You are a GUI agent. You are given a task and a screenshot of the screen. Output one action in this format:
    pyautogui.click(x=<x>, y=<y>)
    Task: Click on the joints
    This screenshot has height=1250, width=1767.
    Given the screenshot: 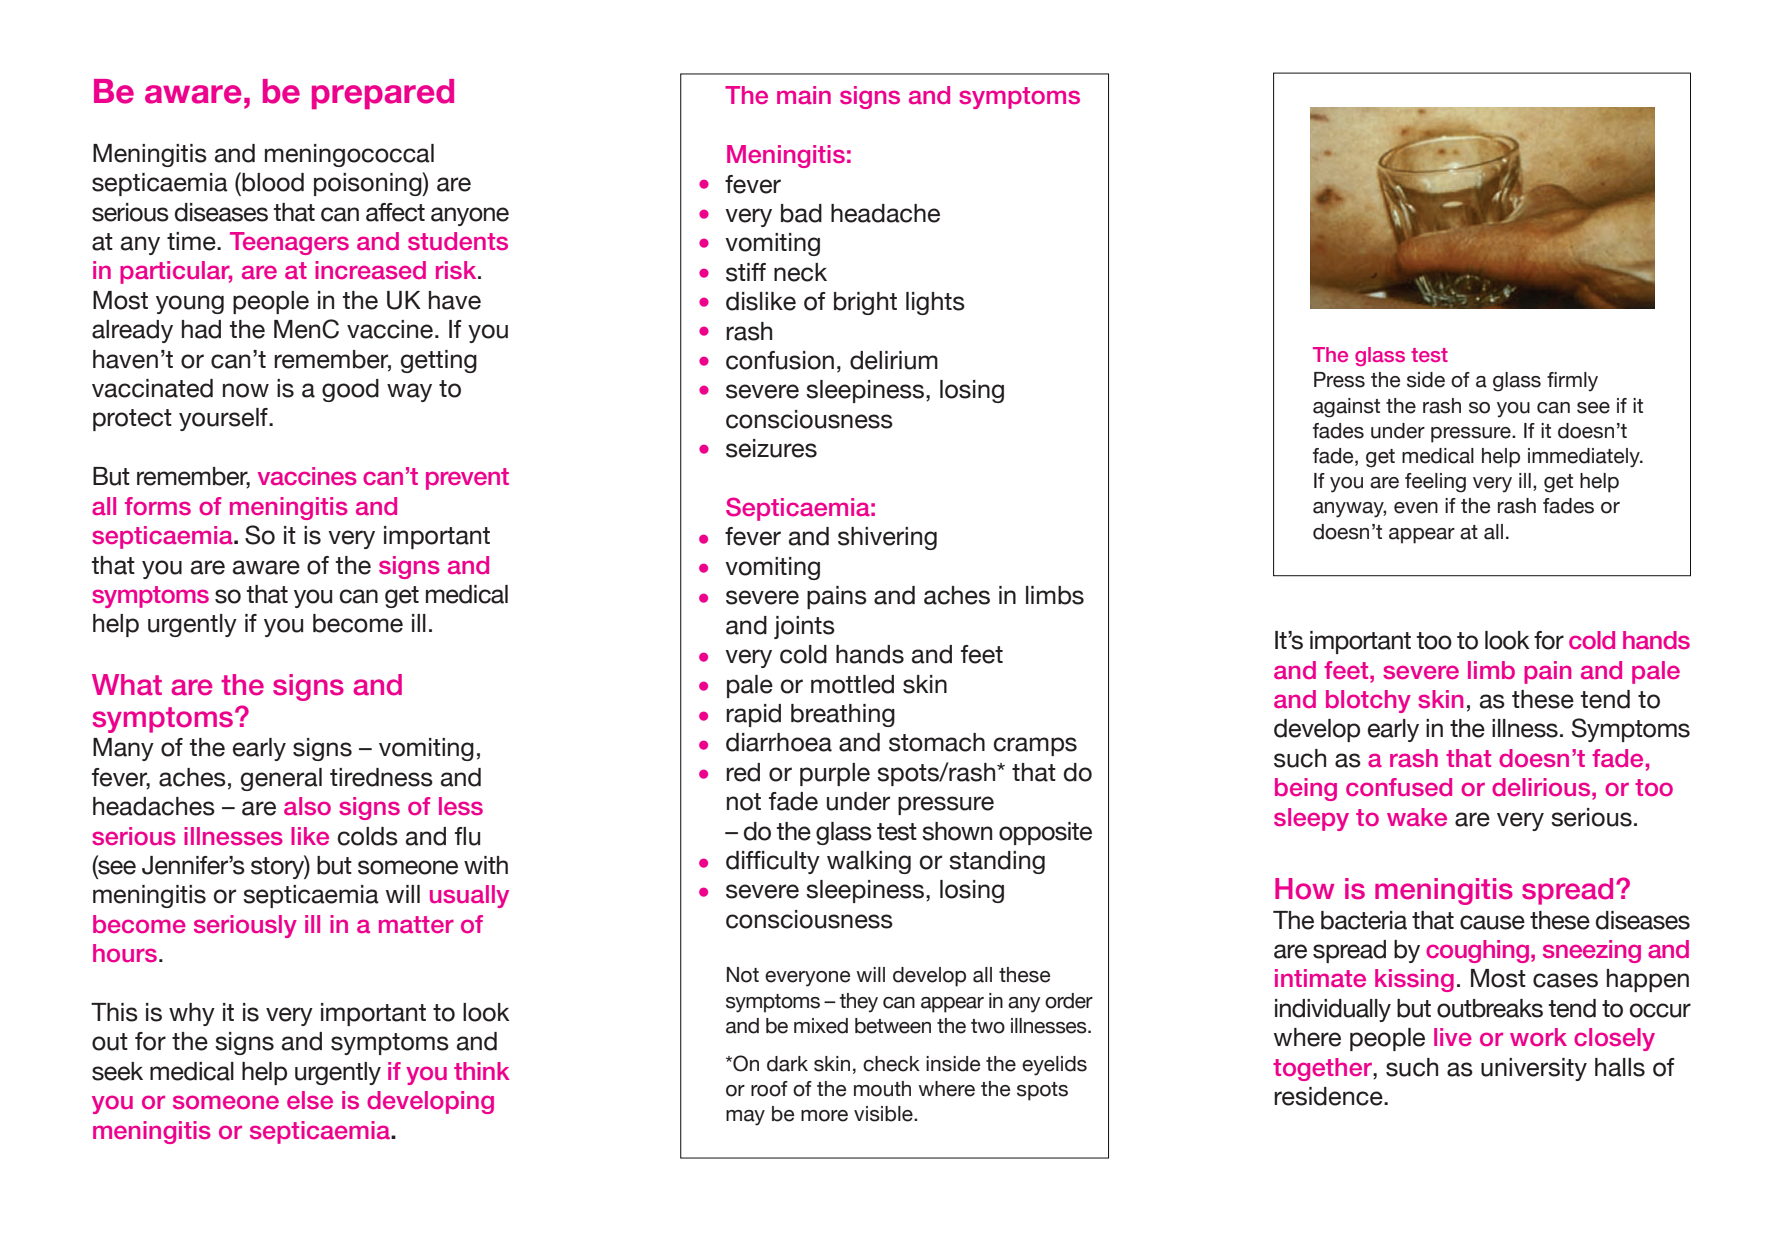 What is the action you would take?
    pyautogui.click(x=804, y=627)
